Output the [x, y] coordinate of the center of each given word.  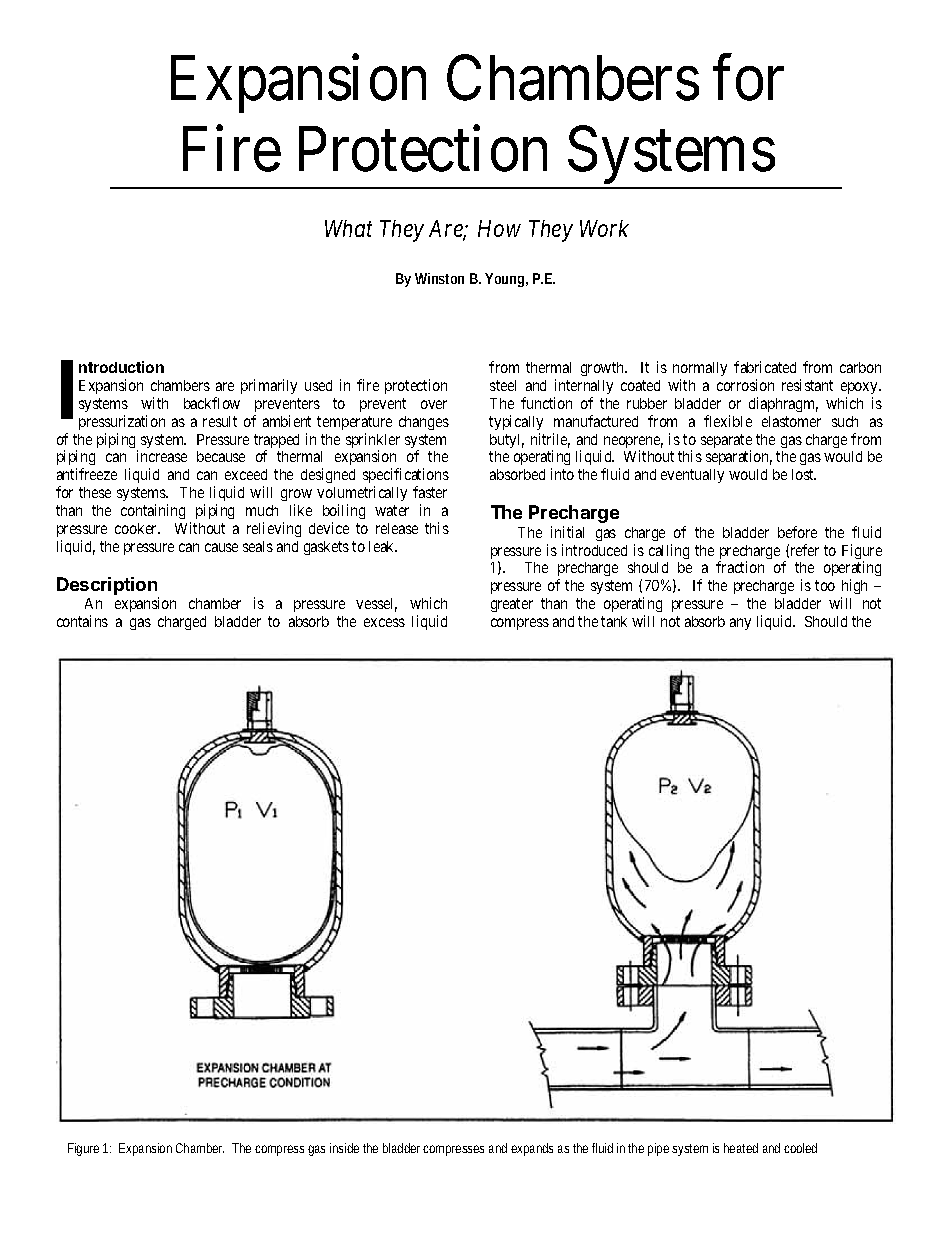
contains [82, 621]
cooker [137, 528]
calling [669, 551]
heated [741, 1148]
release [397, 528]
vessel [376, 605]
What [348, 228]
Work [604, 228]
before [797, 532]
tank [614, 621]
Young [506, 280]
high [854, 588]
